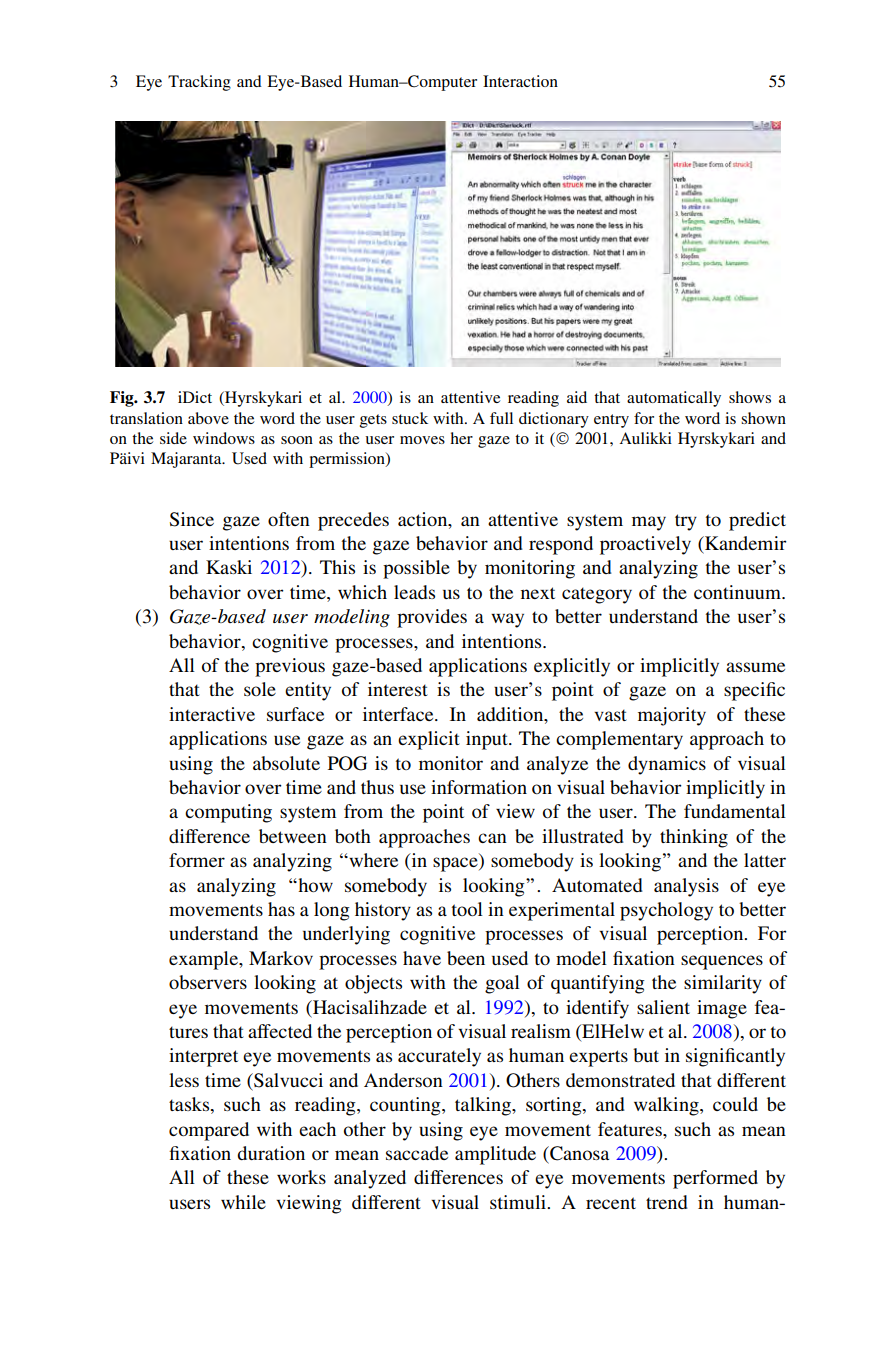 The height and width of the document is (1359, 896). Describe the element at coordinates (243, 1202) in the document. I see `while` at that location.
